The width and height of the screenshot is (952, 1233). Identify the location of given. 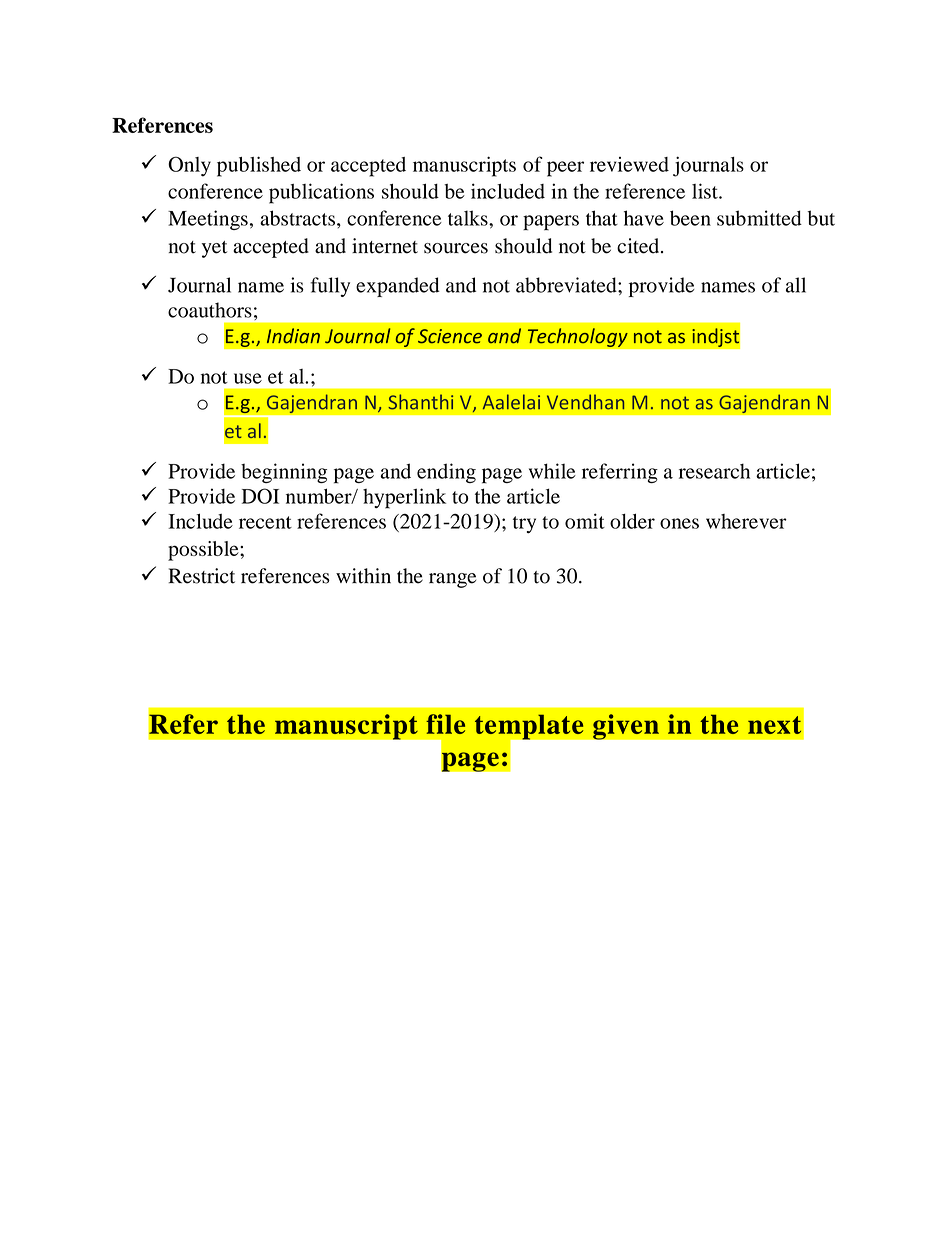
(626, 727).
